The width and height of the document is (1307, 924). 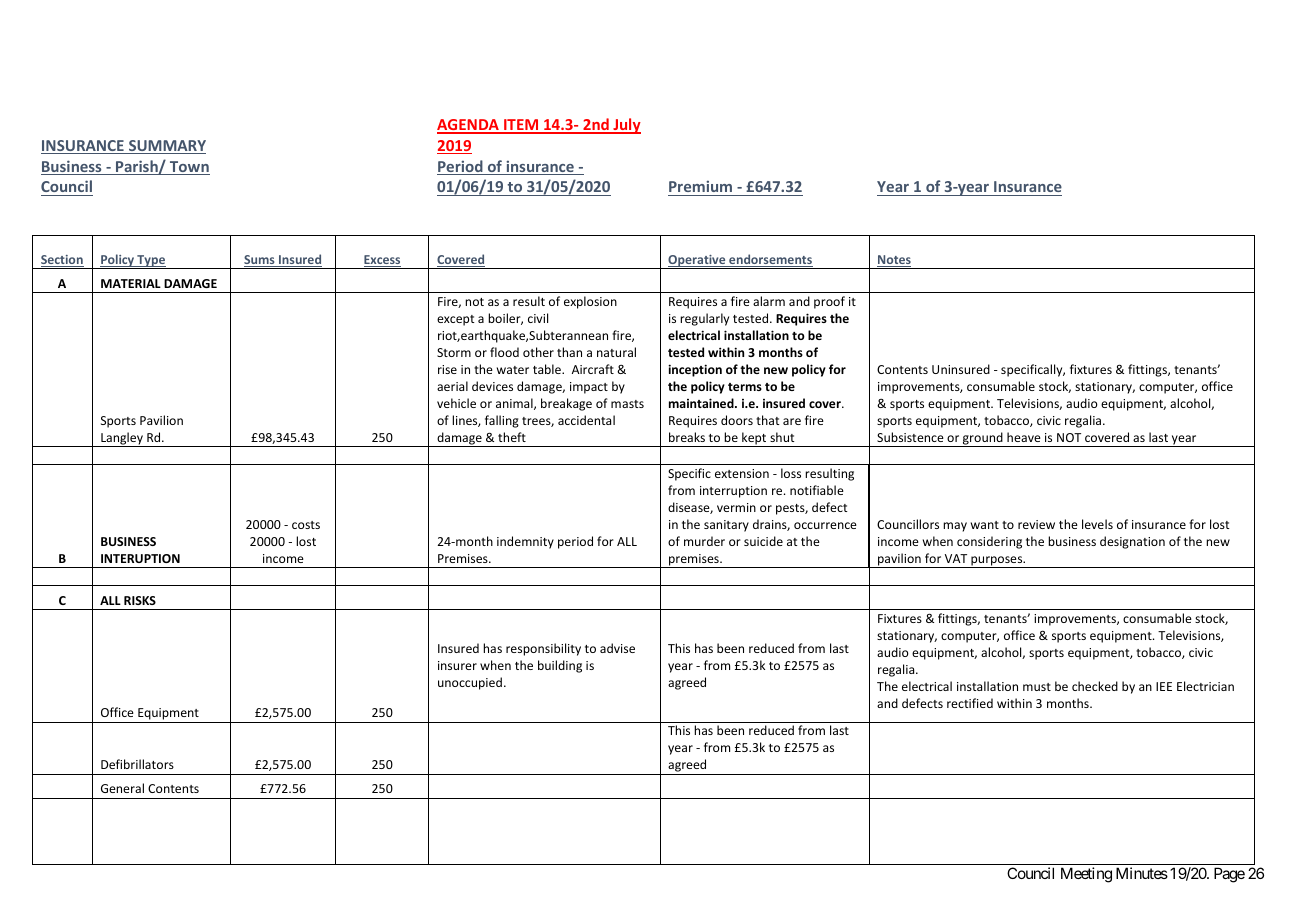 I want to click on Notes, so click(x=894, y=261).
